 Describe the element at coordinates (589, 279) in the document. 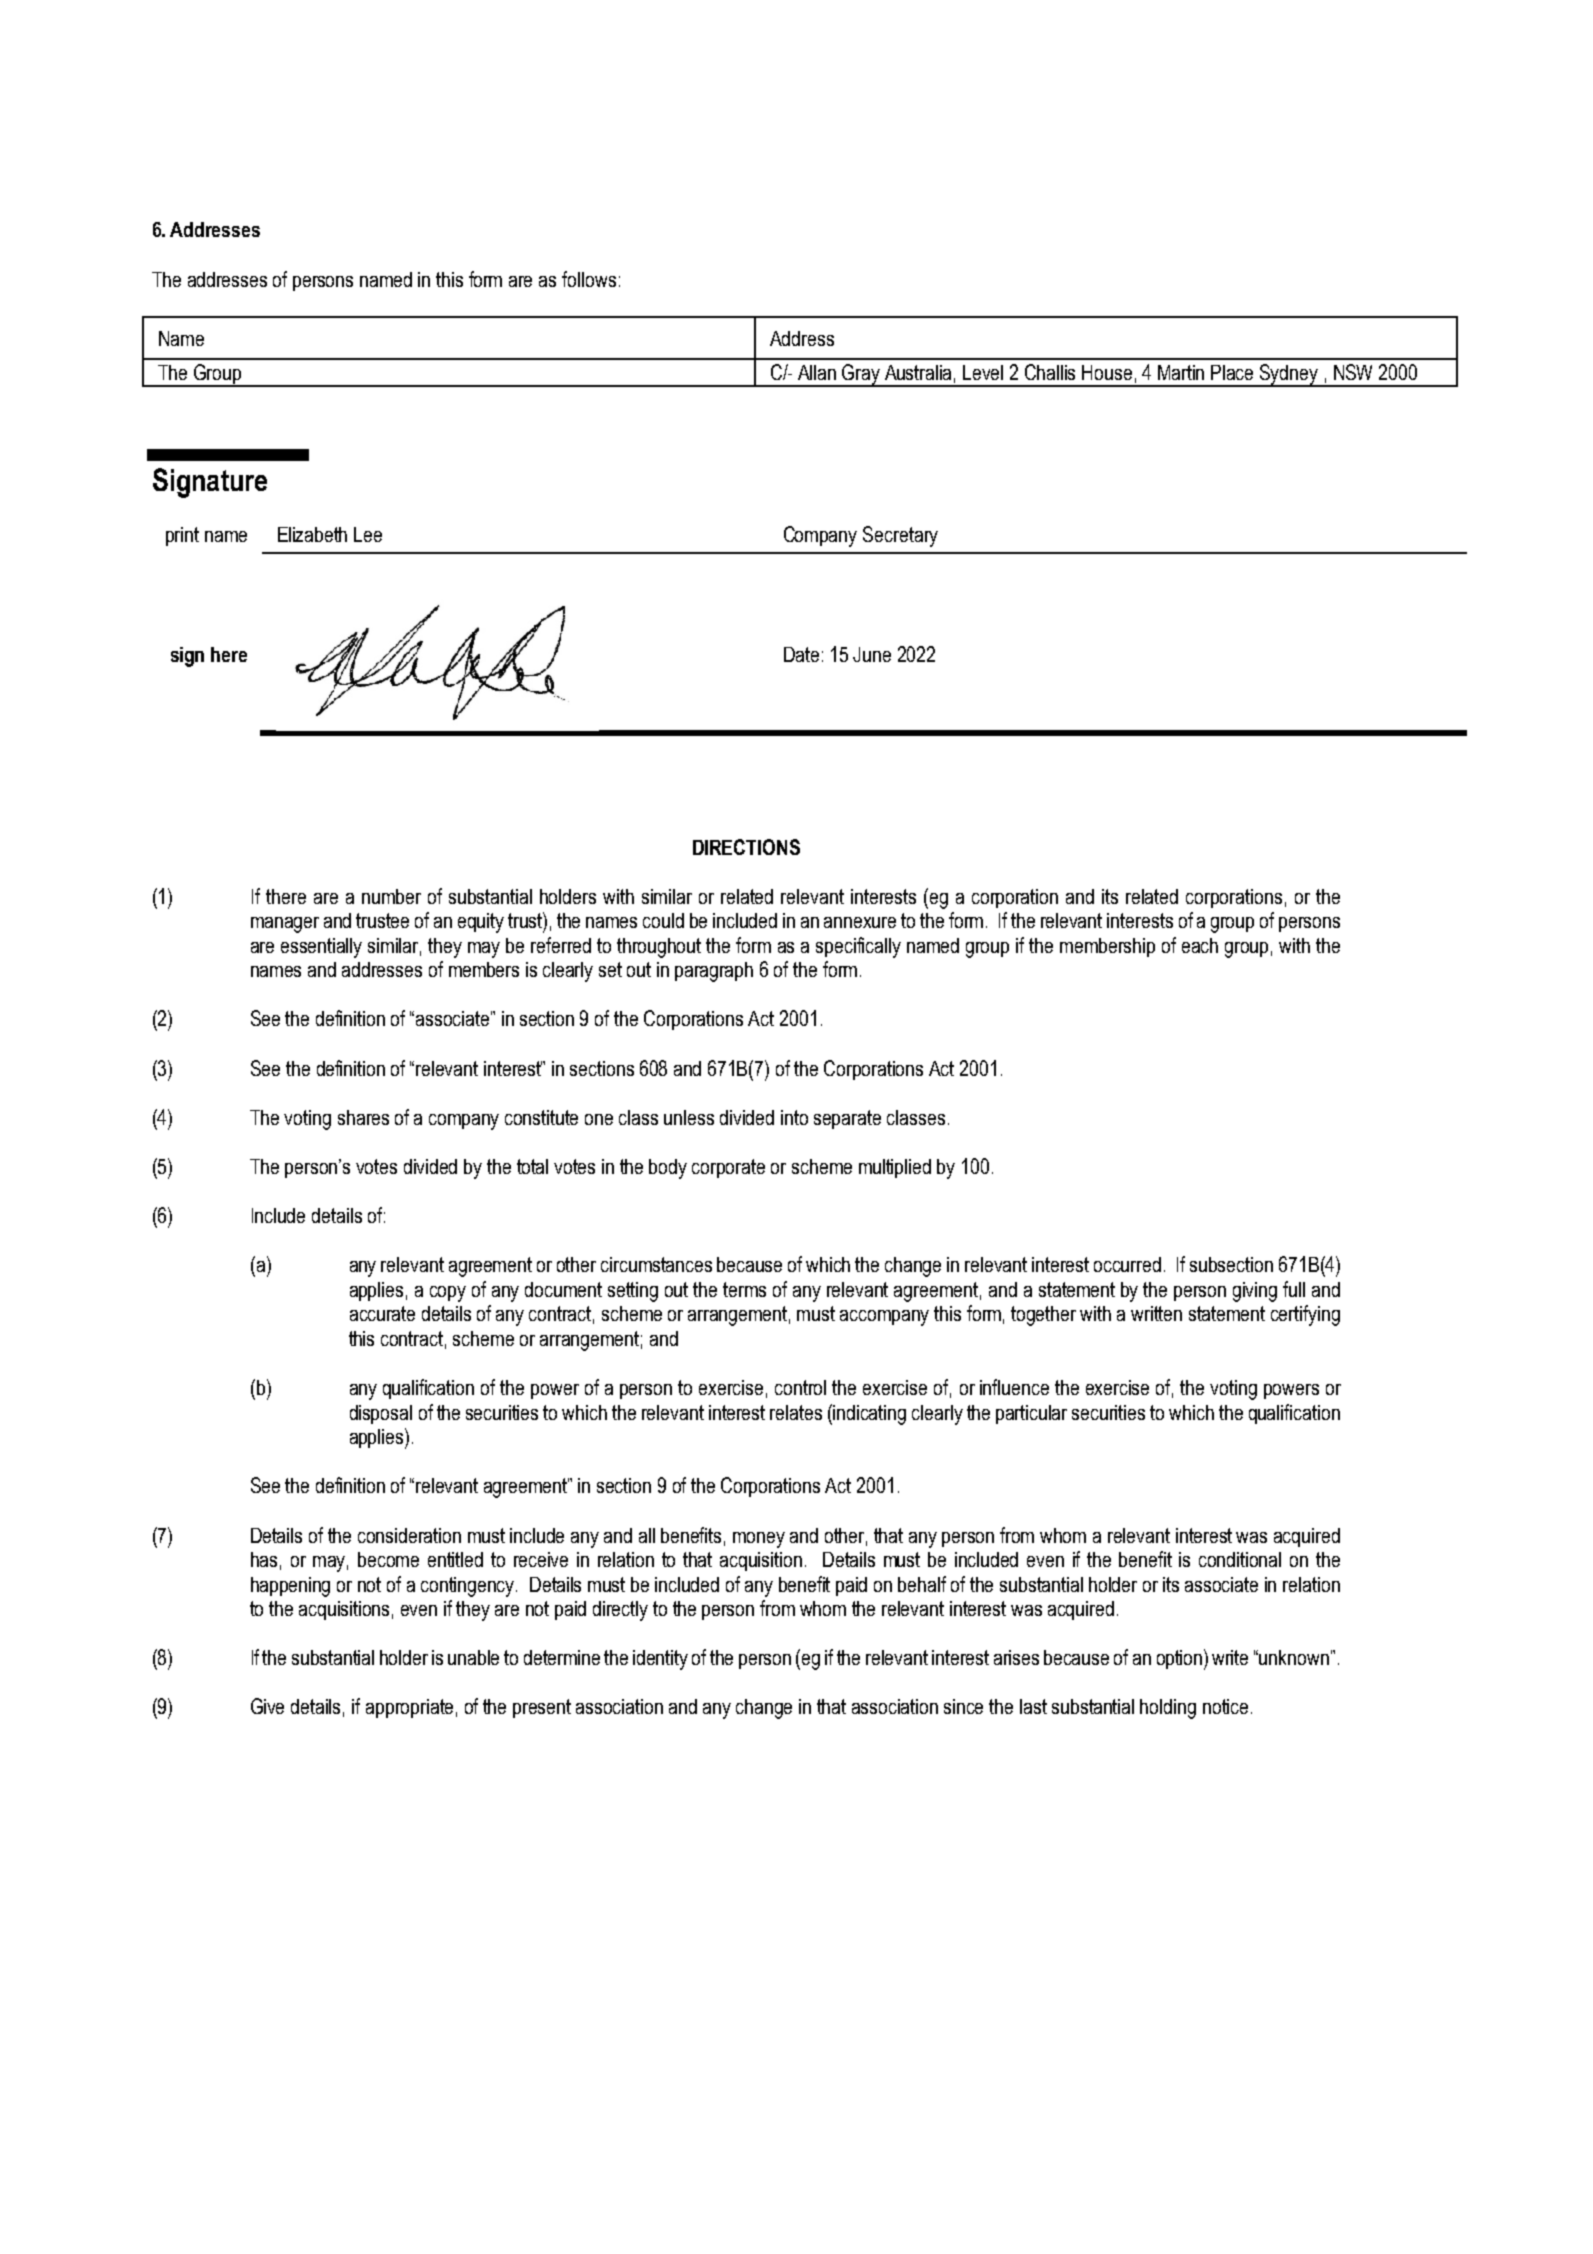

I see `follows` at that location.
